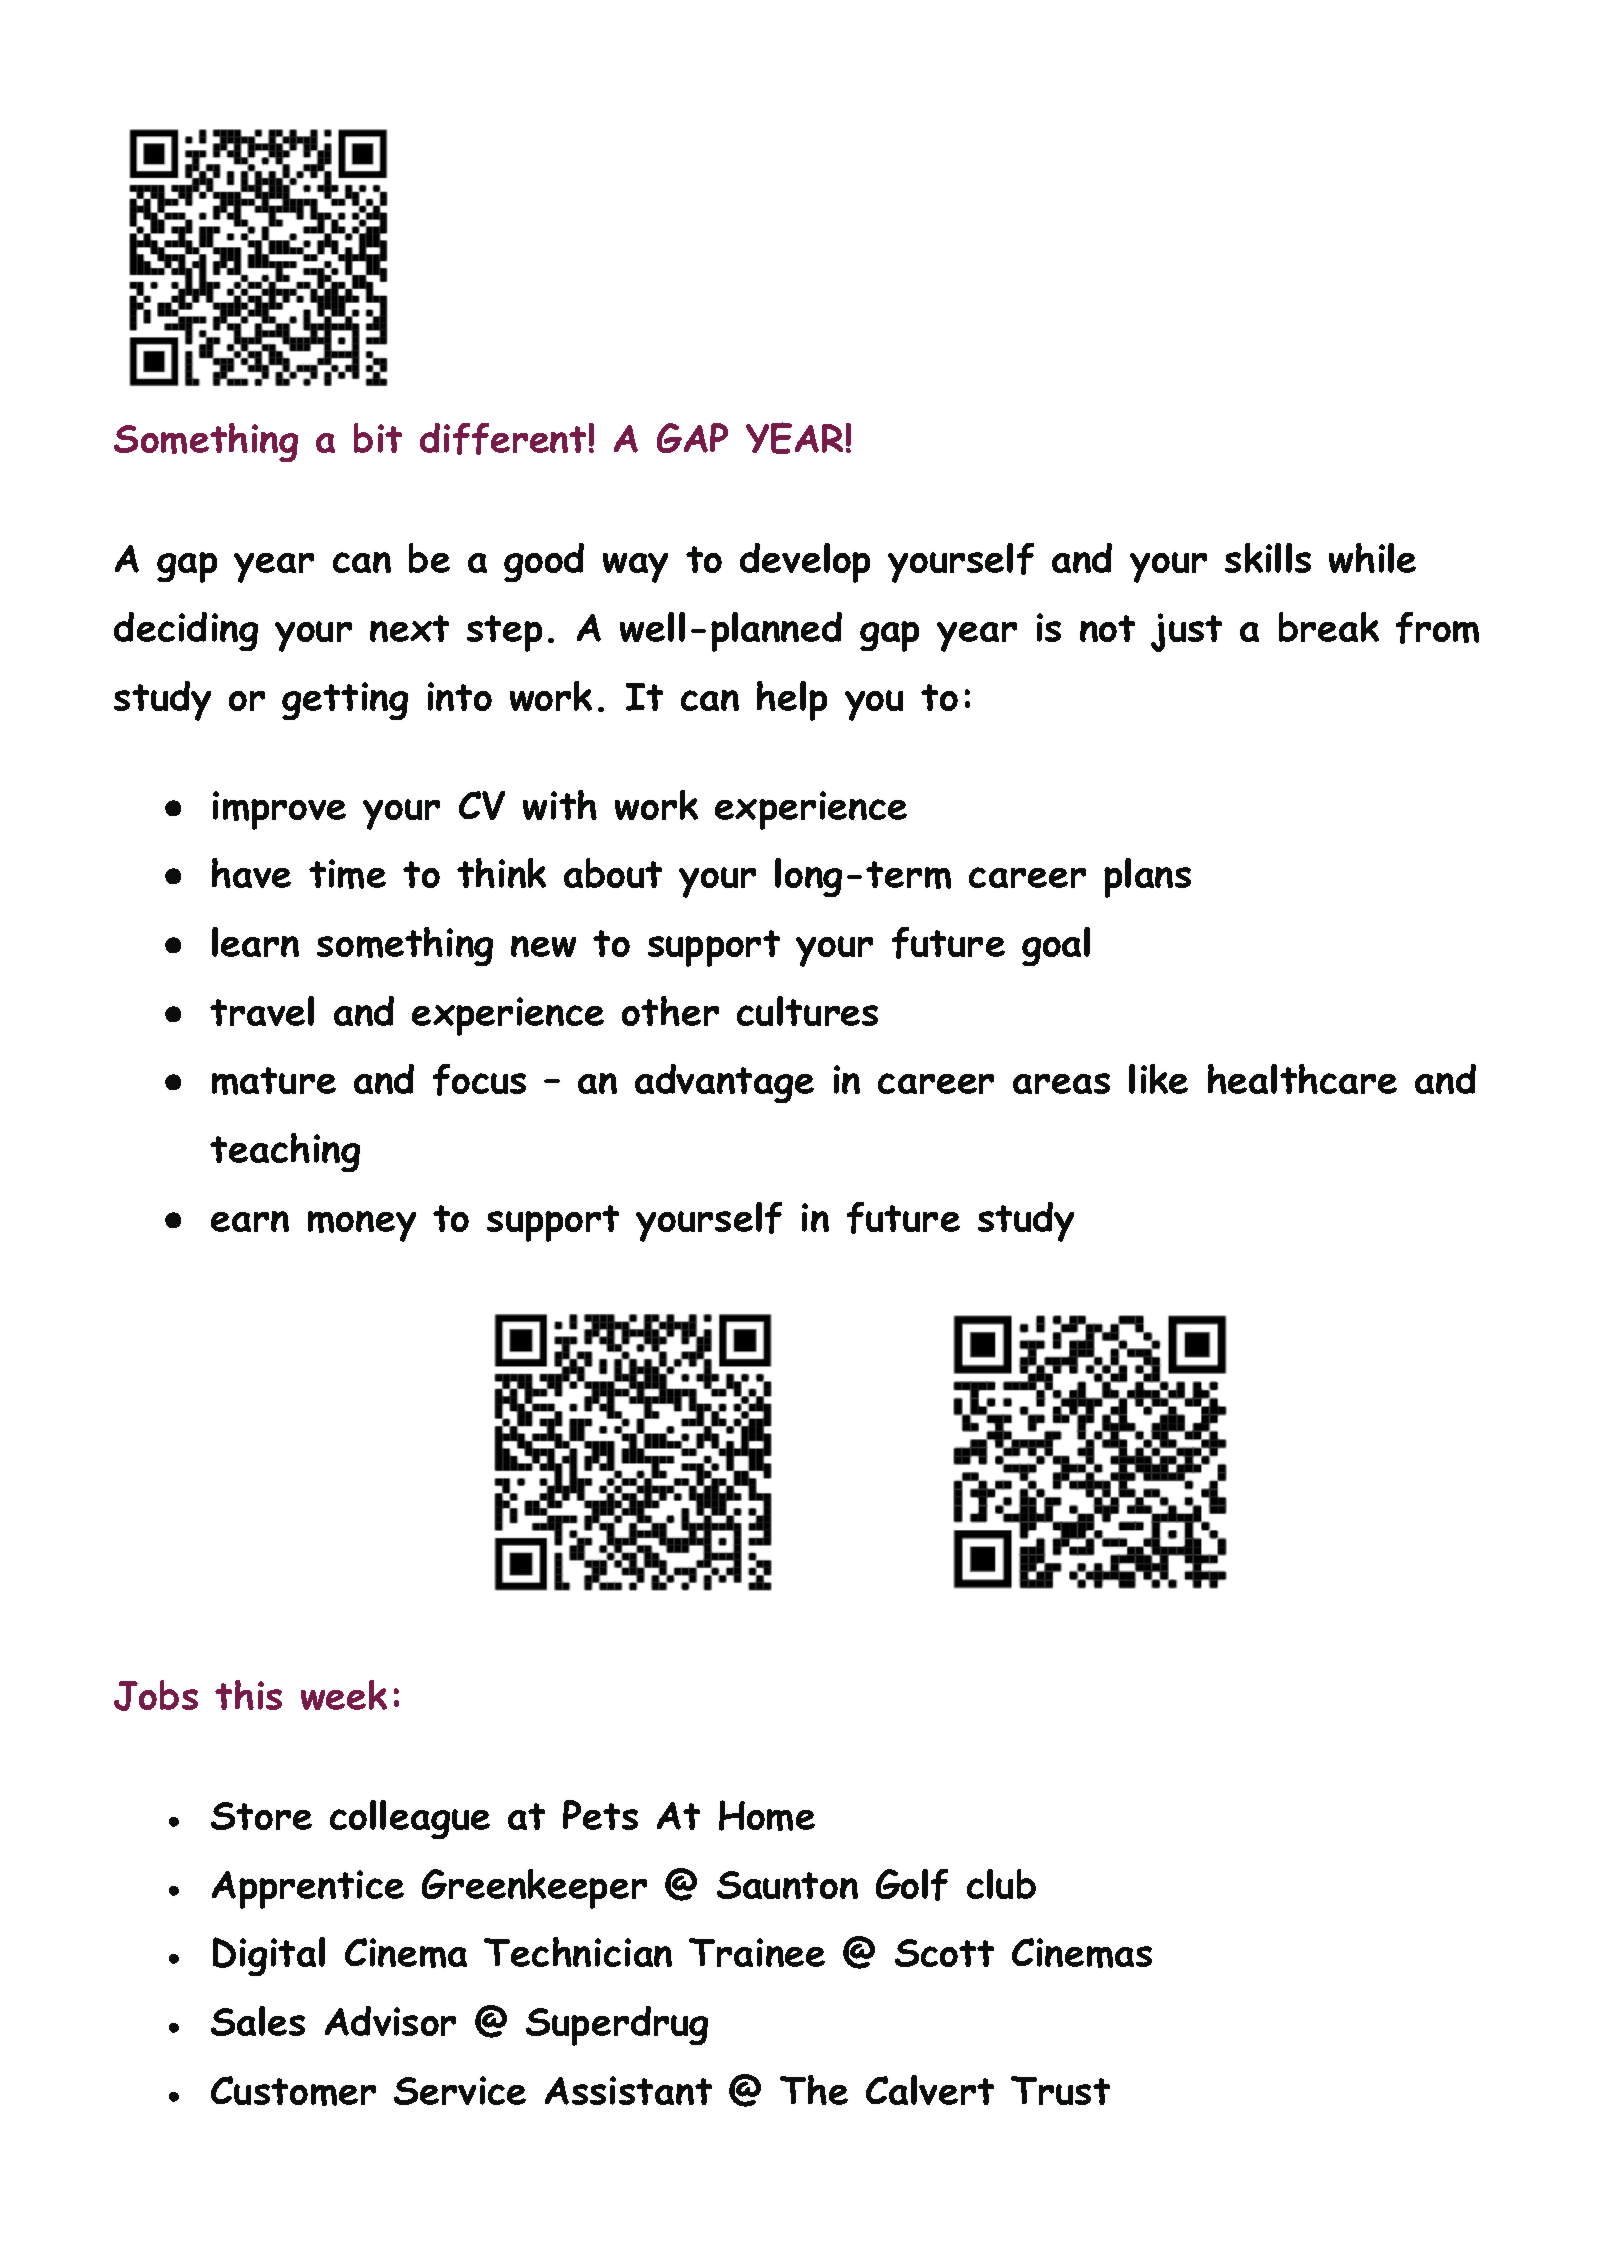 This document has width=1597, height=2257. Describe the element at coordinates (378, 438) in the document. I see `bit` at that location.
